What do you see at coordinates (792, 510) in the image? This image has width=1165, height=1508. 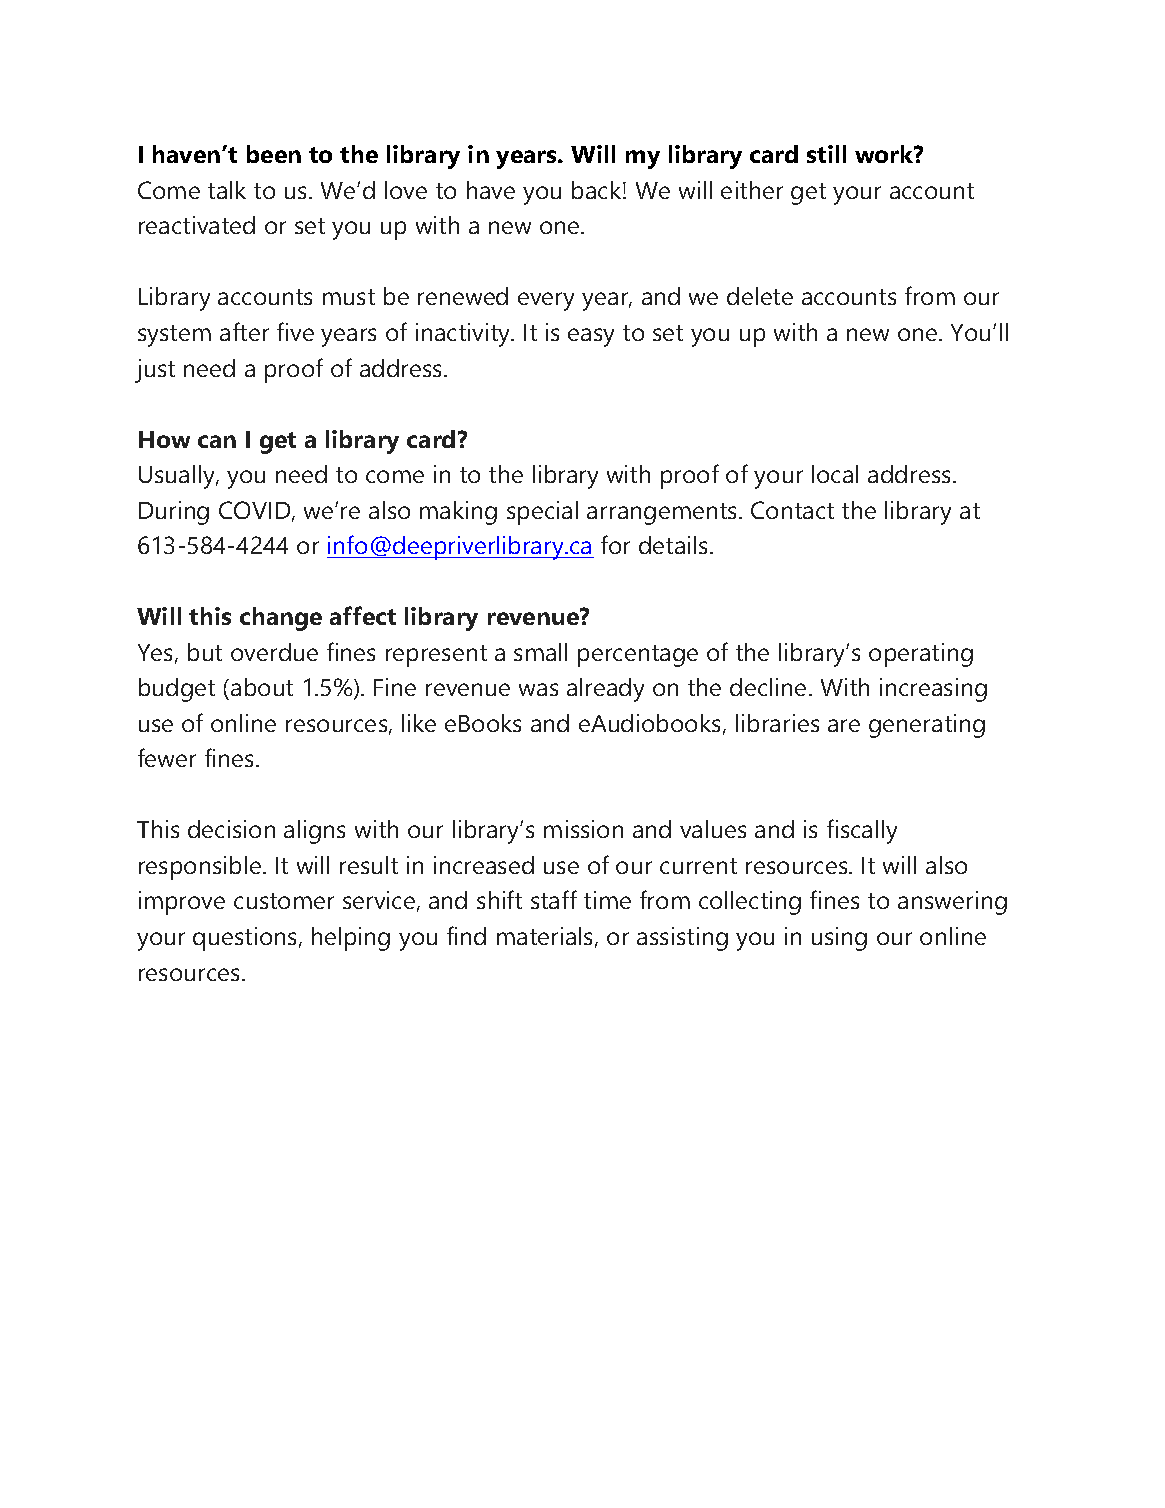 I see `Contact` at bounding box center [792, 510].
